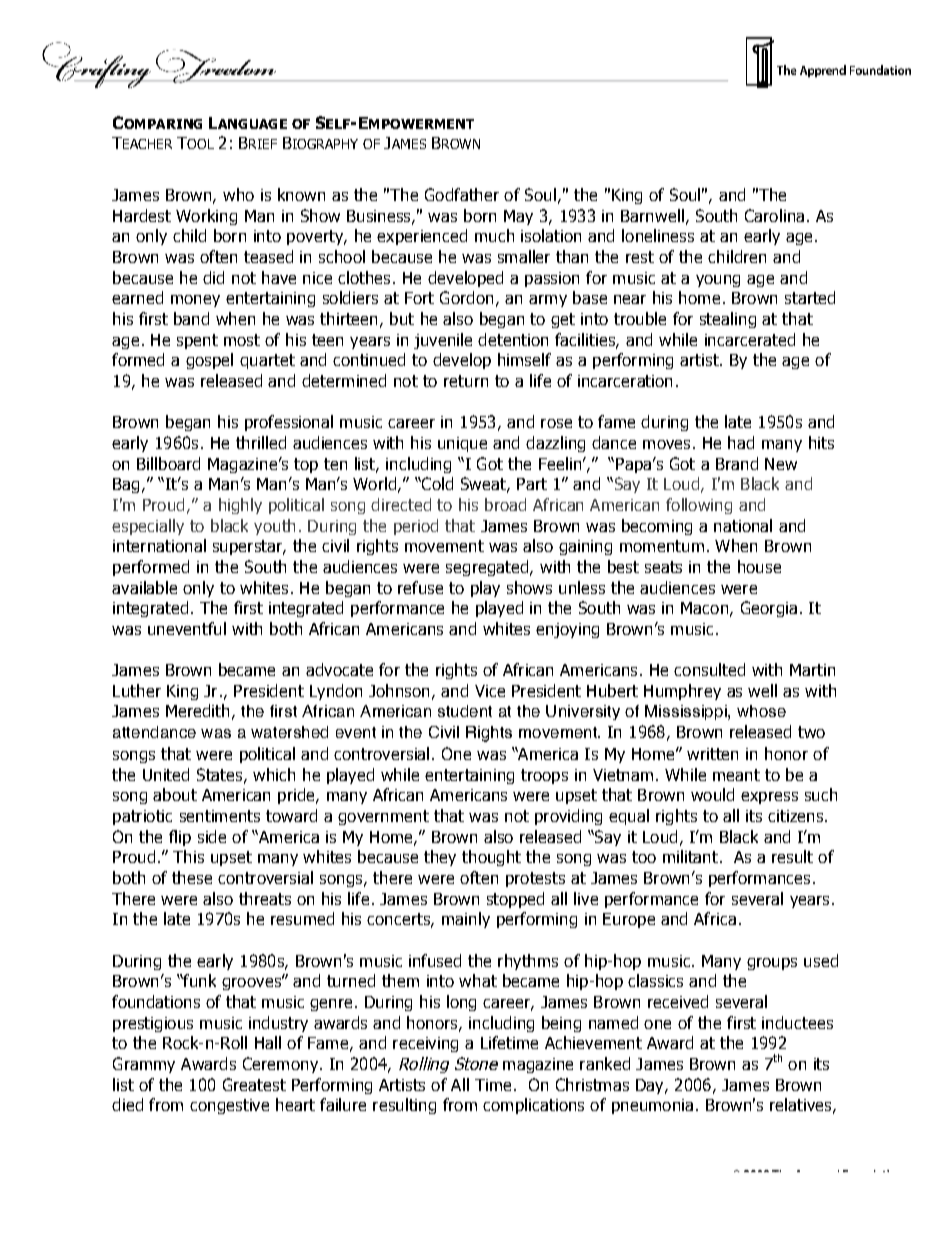 The width and height of the screenshot is (952, 1233). I want to click on militant, so click(690, 856).
